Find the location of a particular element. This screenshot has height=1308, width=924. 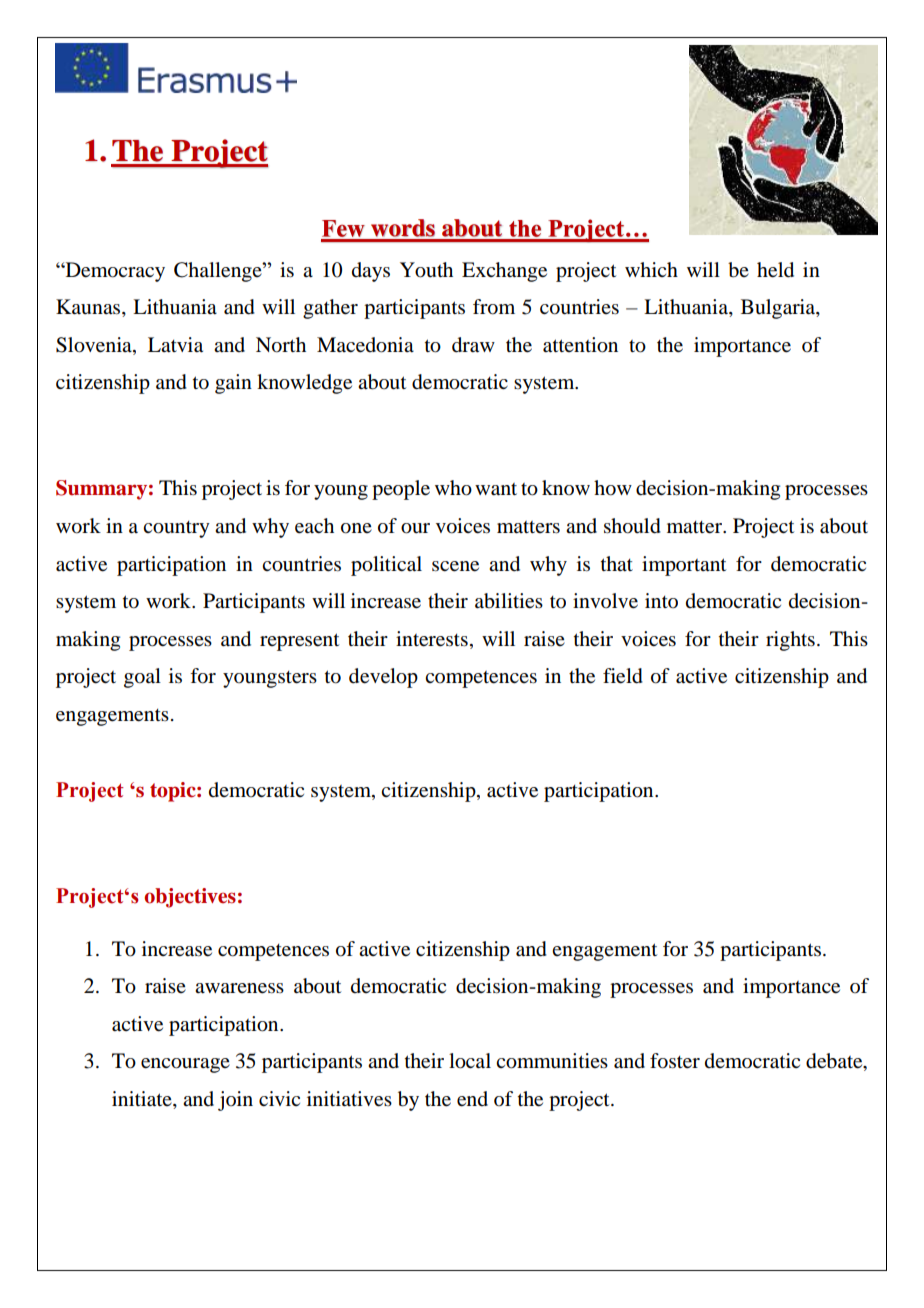

develop is located at coordinates (383, 678).
